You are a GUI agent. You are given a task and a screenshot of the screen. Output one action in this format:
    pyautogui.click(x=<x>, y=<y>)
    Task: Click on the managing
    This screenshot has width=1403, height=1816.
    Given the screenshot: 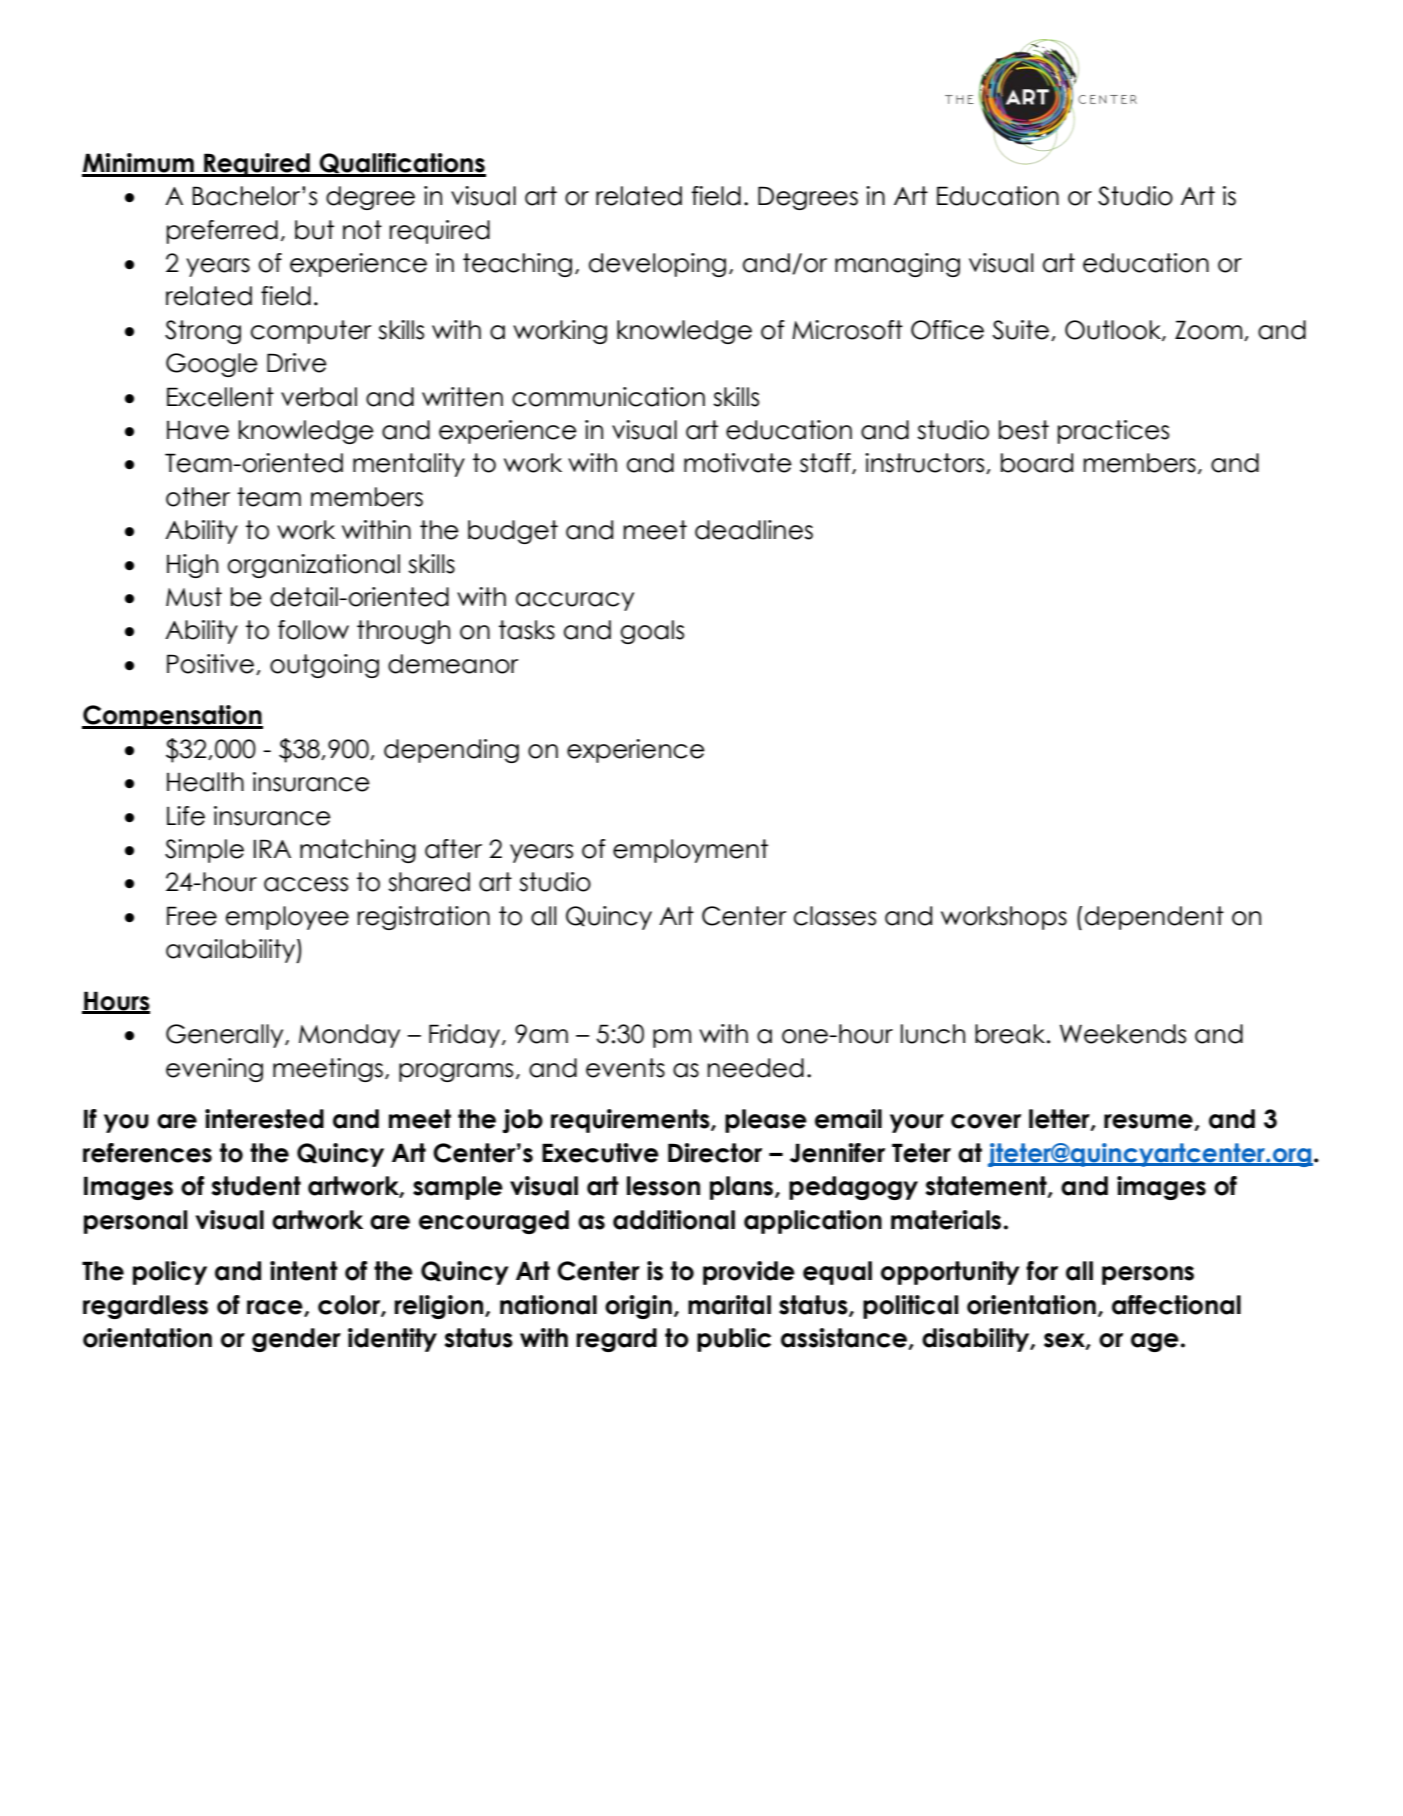 What is the action you would take?
    pyautogui.click(x=897, y=265)
